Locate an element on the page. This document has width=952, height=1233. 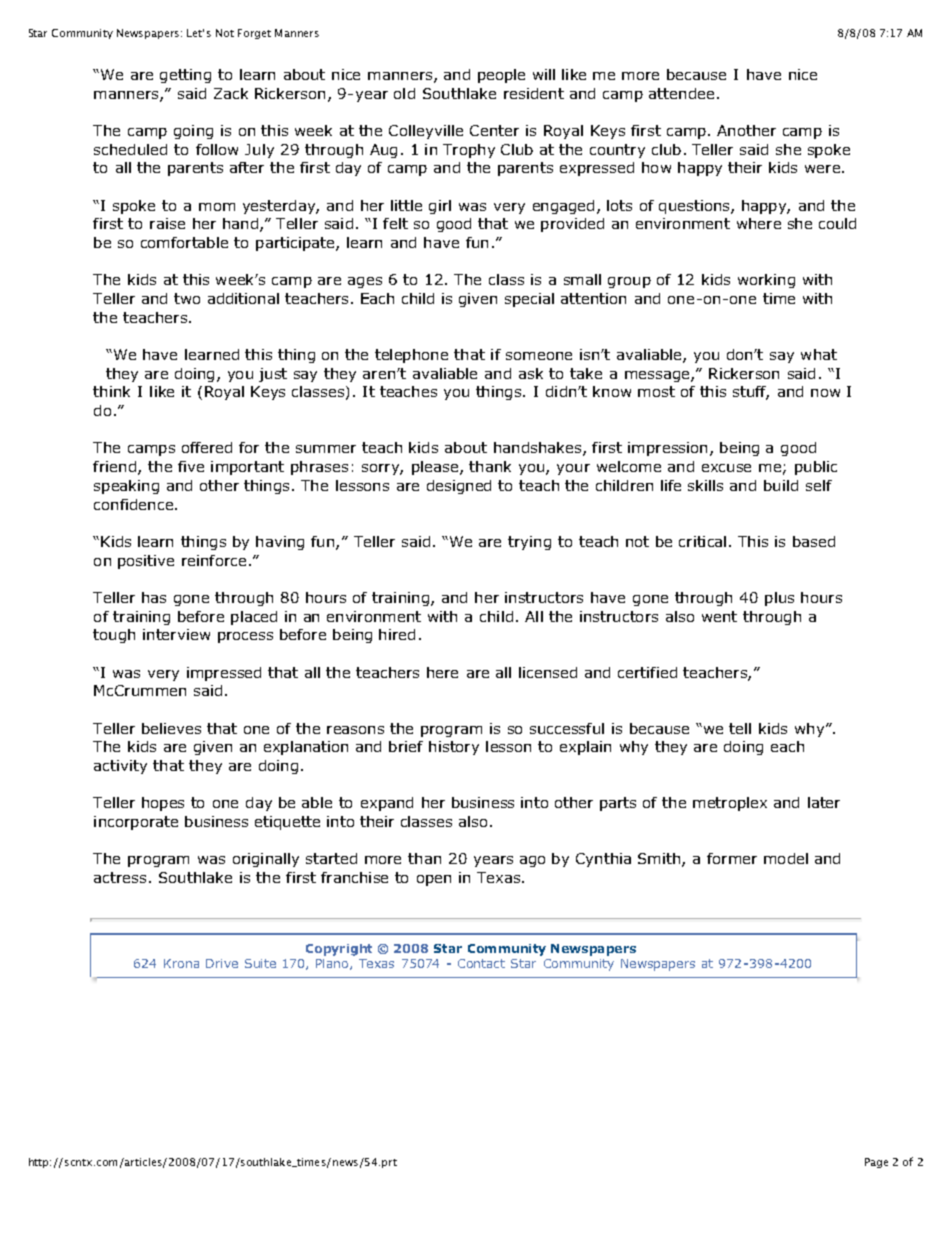
trying is located at coordinates (529, 543).
